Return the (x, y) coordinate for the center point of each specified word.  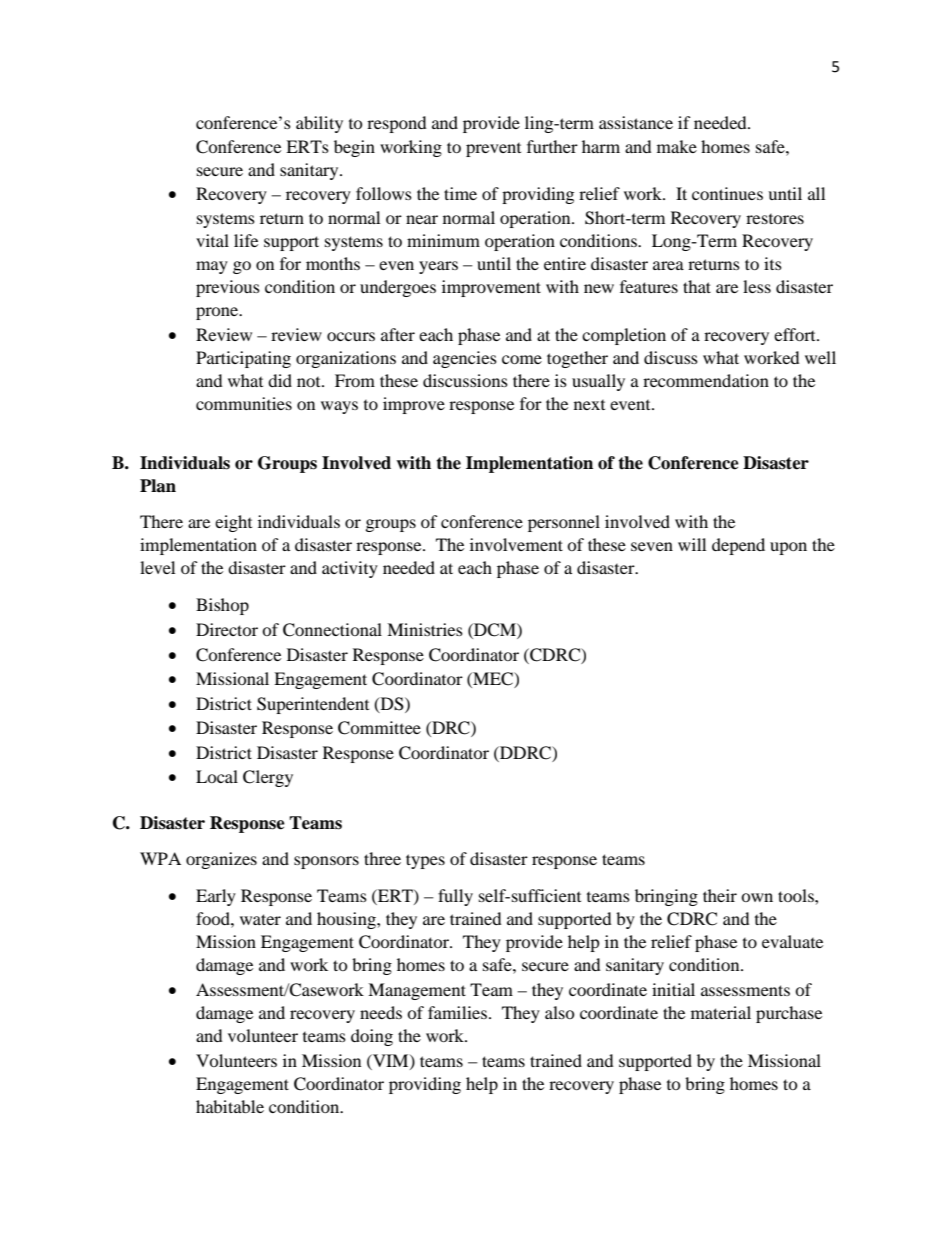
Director (227, 629)
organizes (221, 860)
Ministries (425, 629)
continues (727, 193)
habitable (230, 1106)
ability (319, 124)
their (720, 895)
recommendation (706, 380)
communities (244, 403)
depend (738, 546)
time (460, 193)
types (425, 861)
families (457, 1012)
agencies (465, 359)
